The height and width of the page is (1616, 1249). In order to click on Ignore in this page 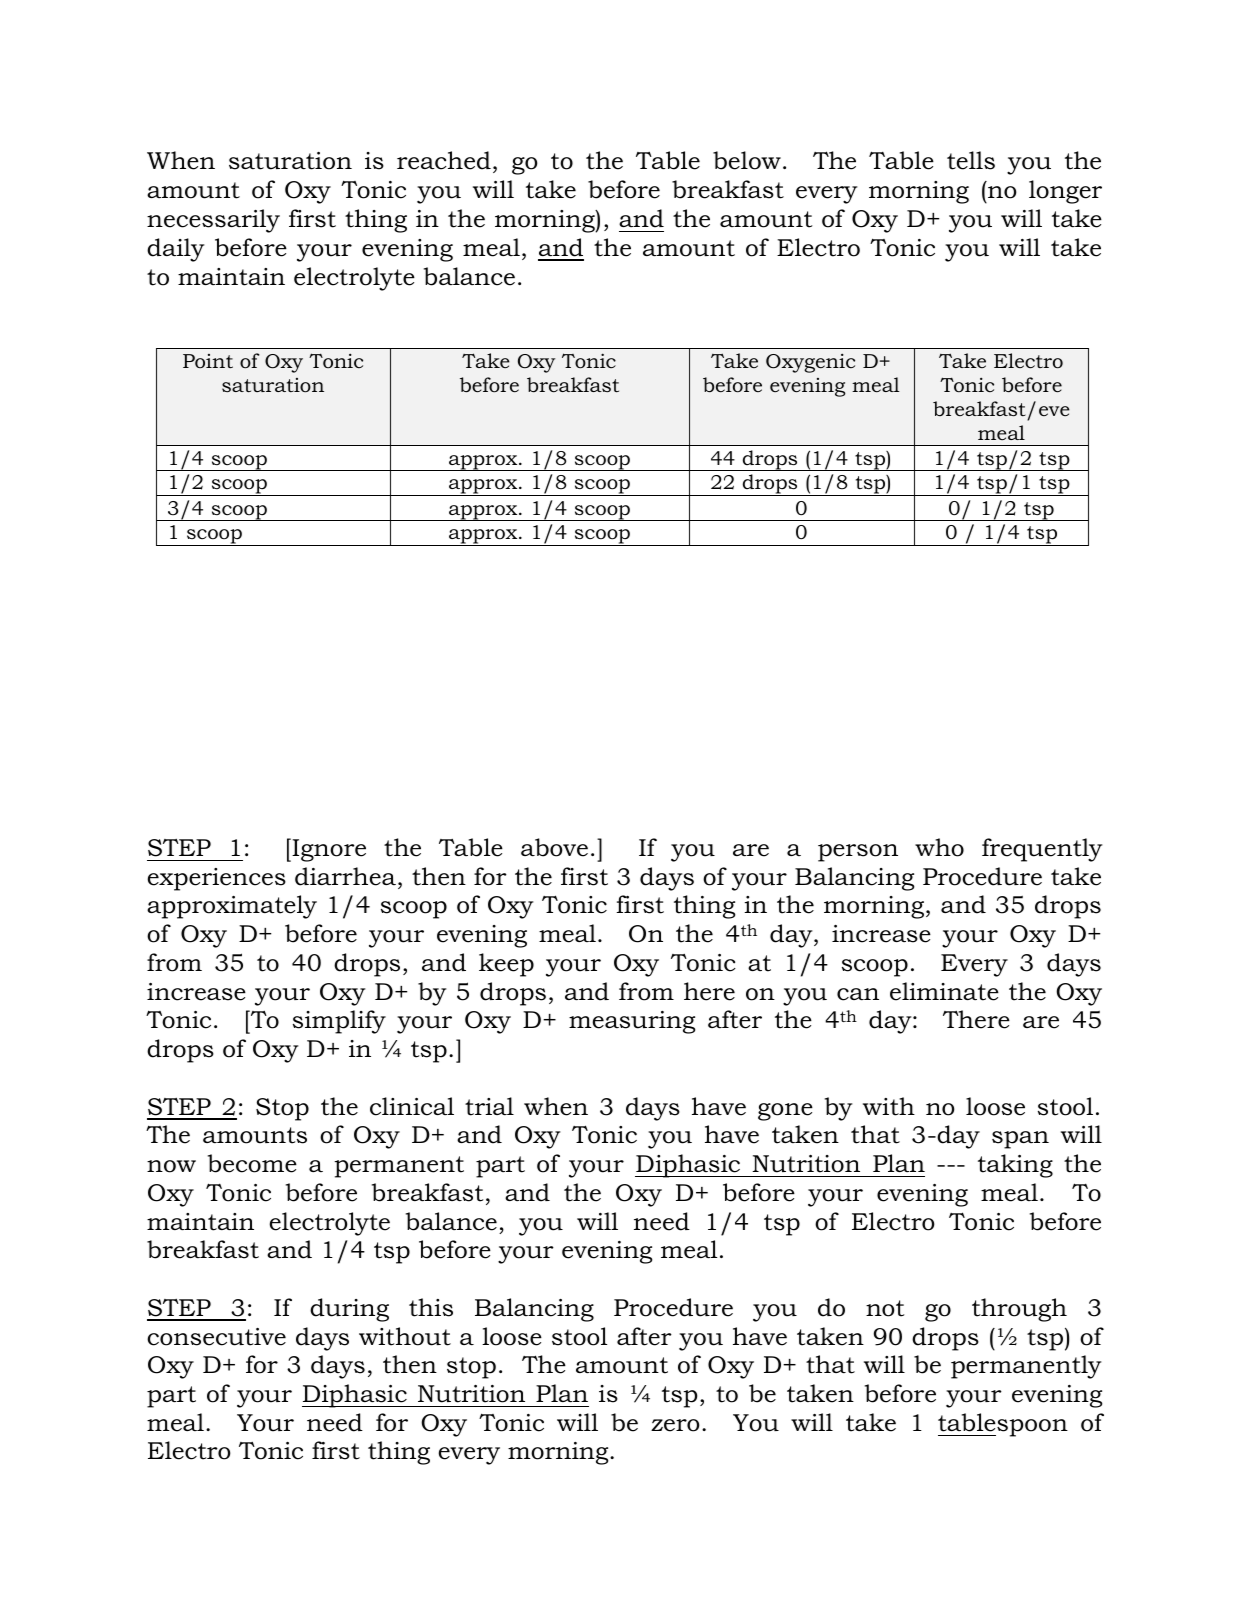, I will do `click(328, 850)`.
